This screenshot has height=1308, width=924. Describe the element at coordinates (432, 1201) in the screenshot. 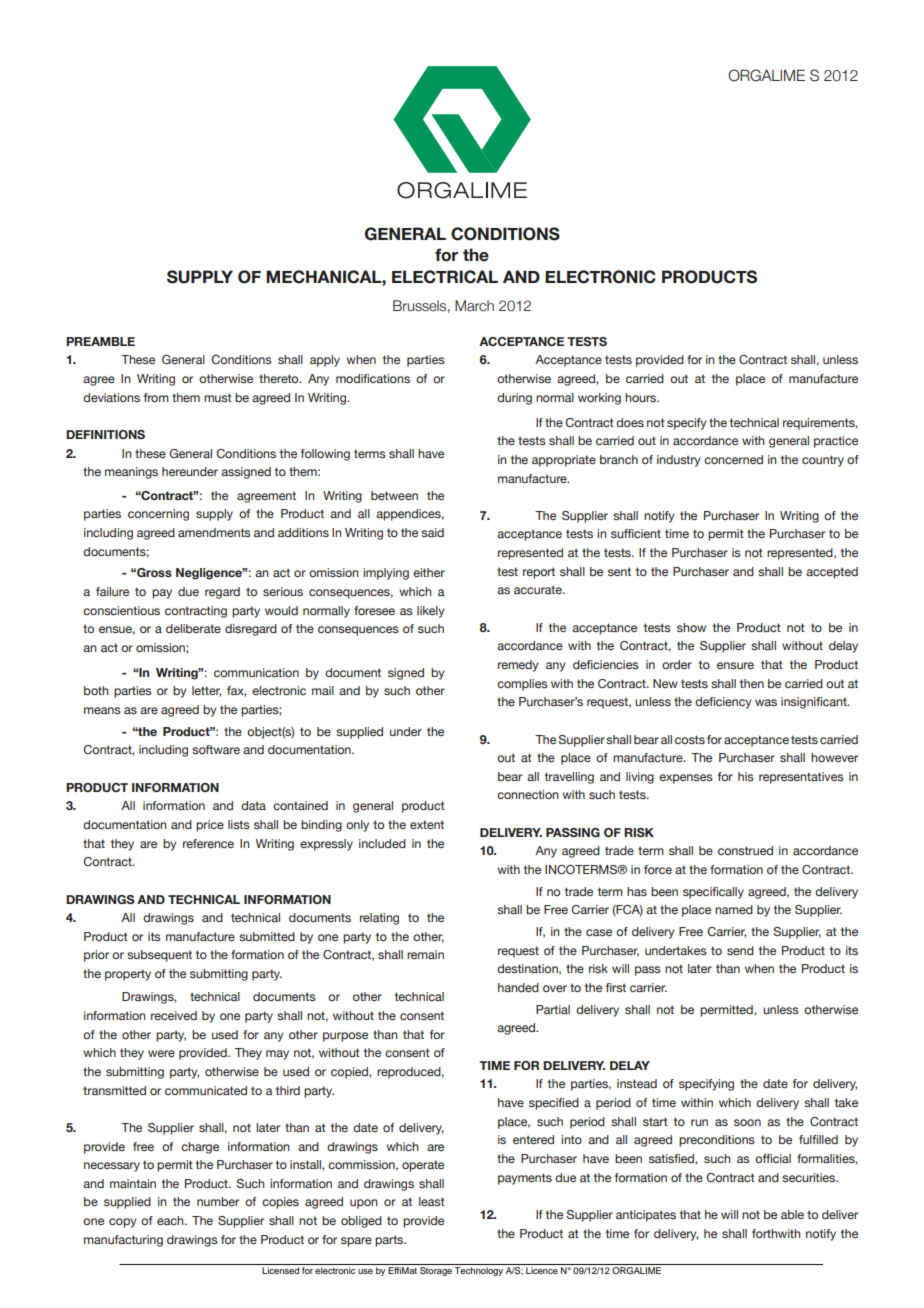

I see `least` at that location.
